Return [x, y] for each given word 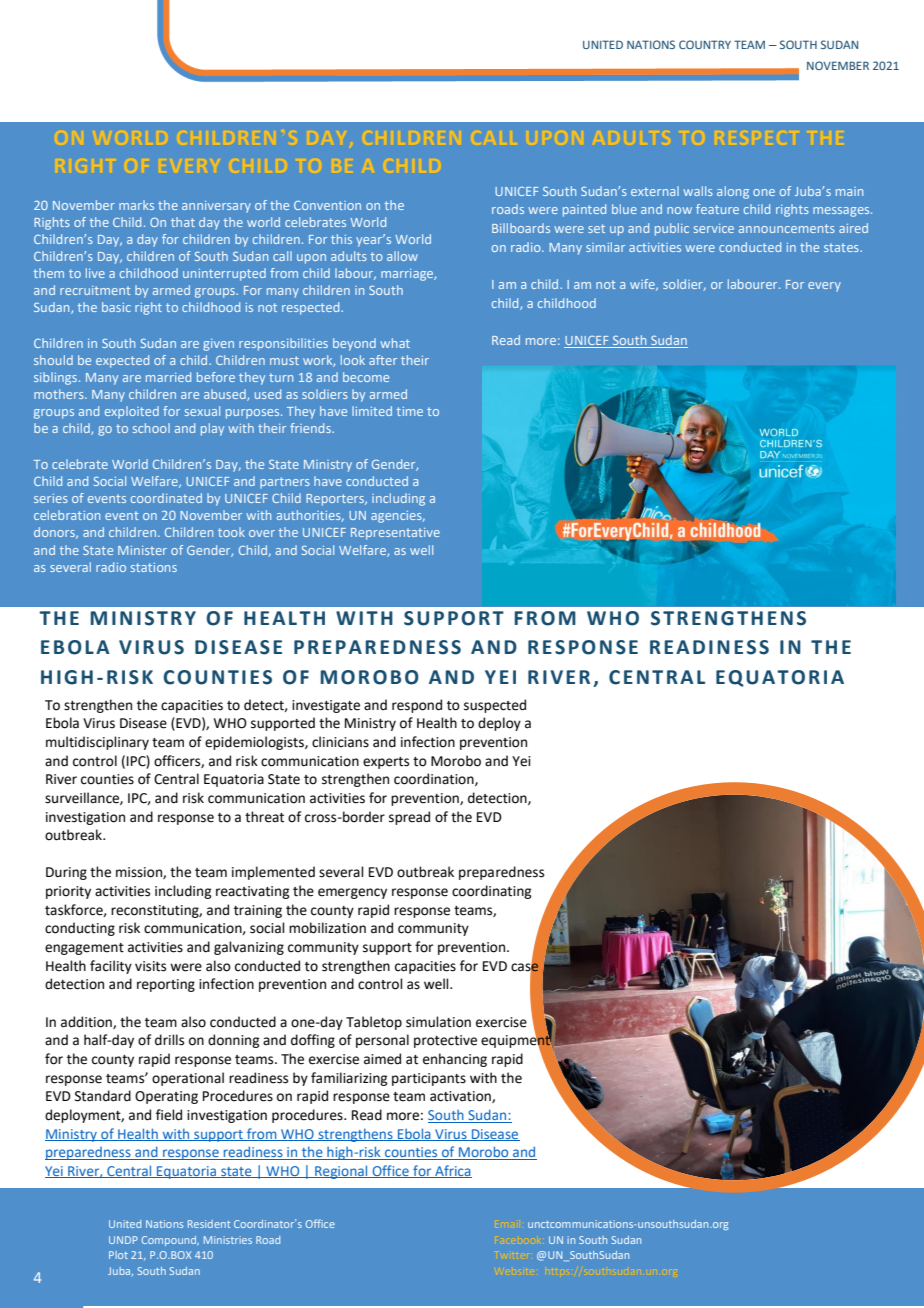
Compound [170, 1241]
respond [417, 706]
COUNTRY [705, 44]
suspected [495, 706]
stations [154, 567]
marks [136, 205]
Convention [327, 205]
